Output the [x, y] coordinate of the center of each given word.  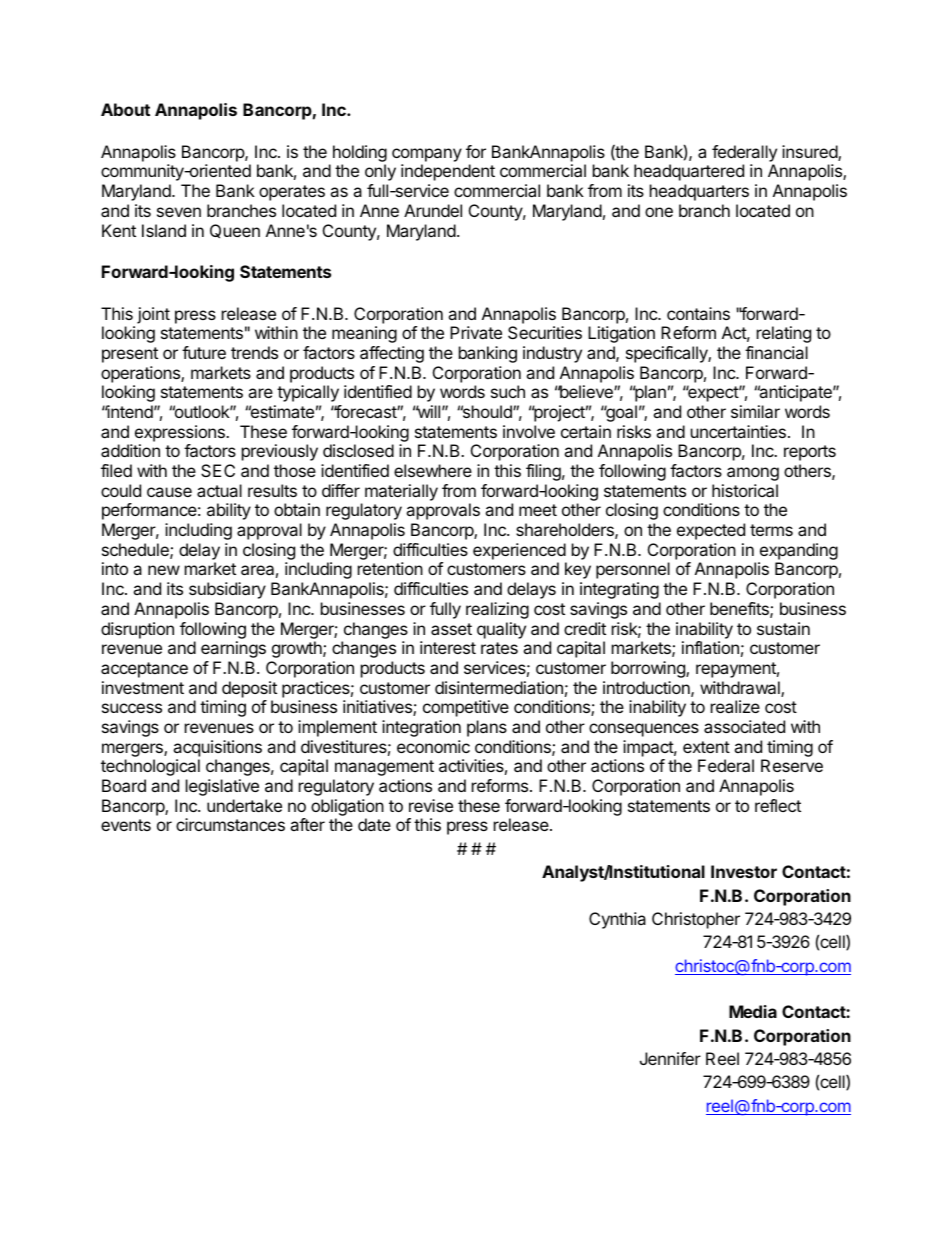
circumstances [230, 824]
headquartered [689, 172]
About [125, 109]
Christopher [696, 920]
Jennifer [670, 1058]
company [427, 155]
